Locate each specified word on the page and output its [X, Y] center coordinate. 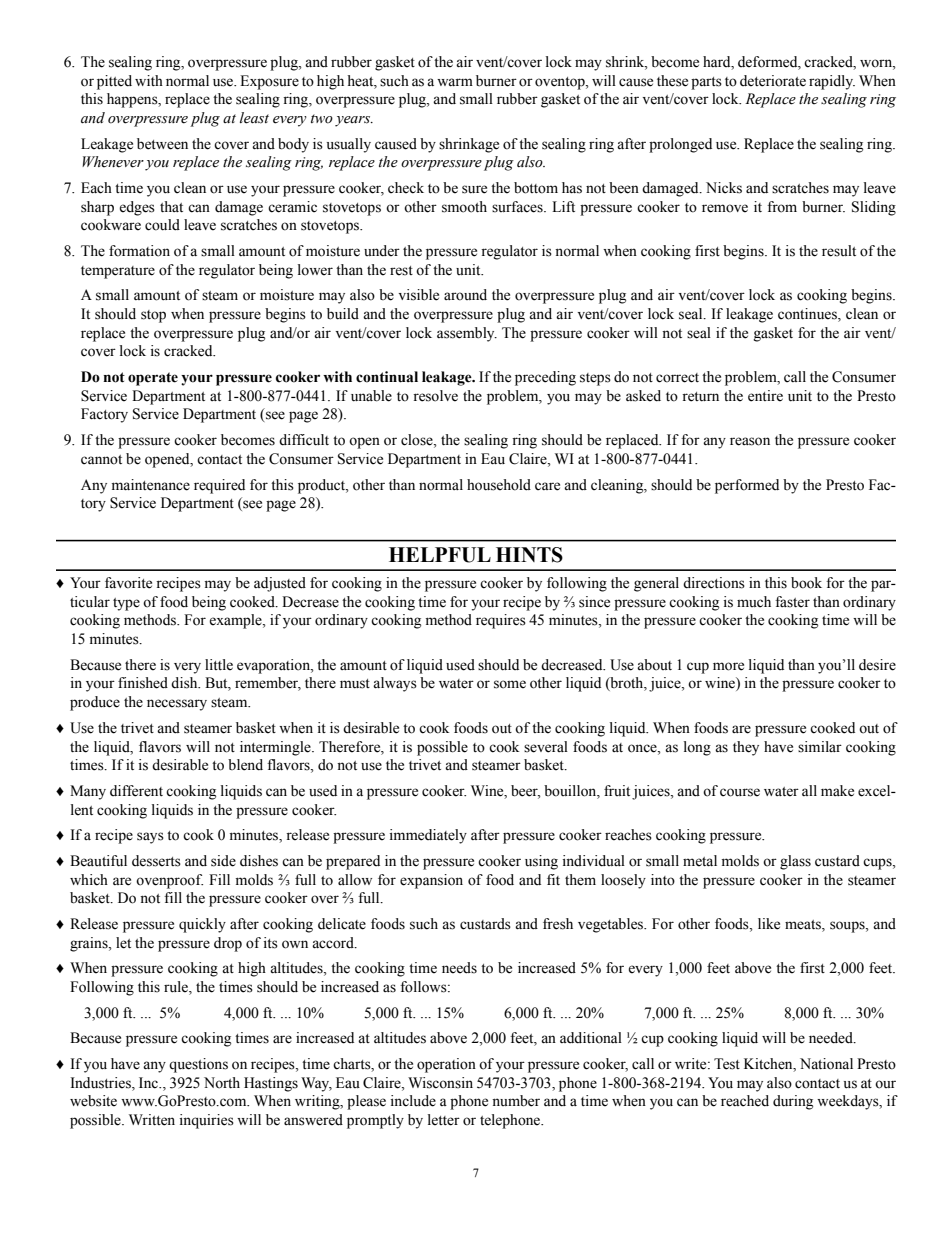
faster [792, 602]
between [162, 144]
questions [198, 1065]
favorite [128, 583]
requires [501, 621]
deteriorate [773, 81]
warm [455, 82]
